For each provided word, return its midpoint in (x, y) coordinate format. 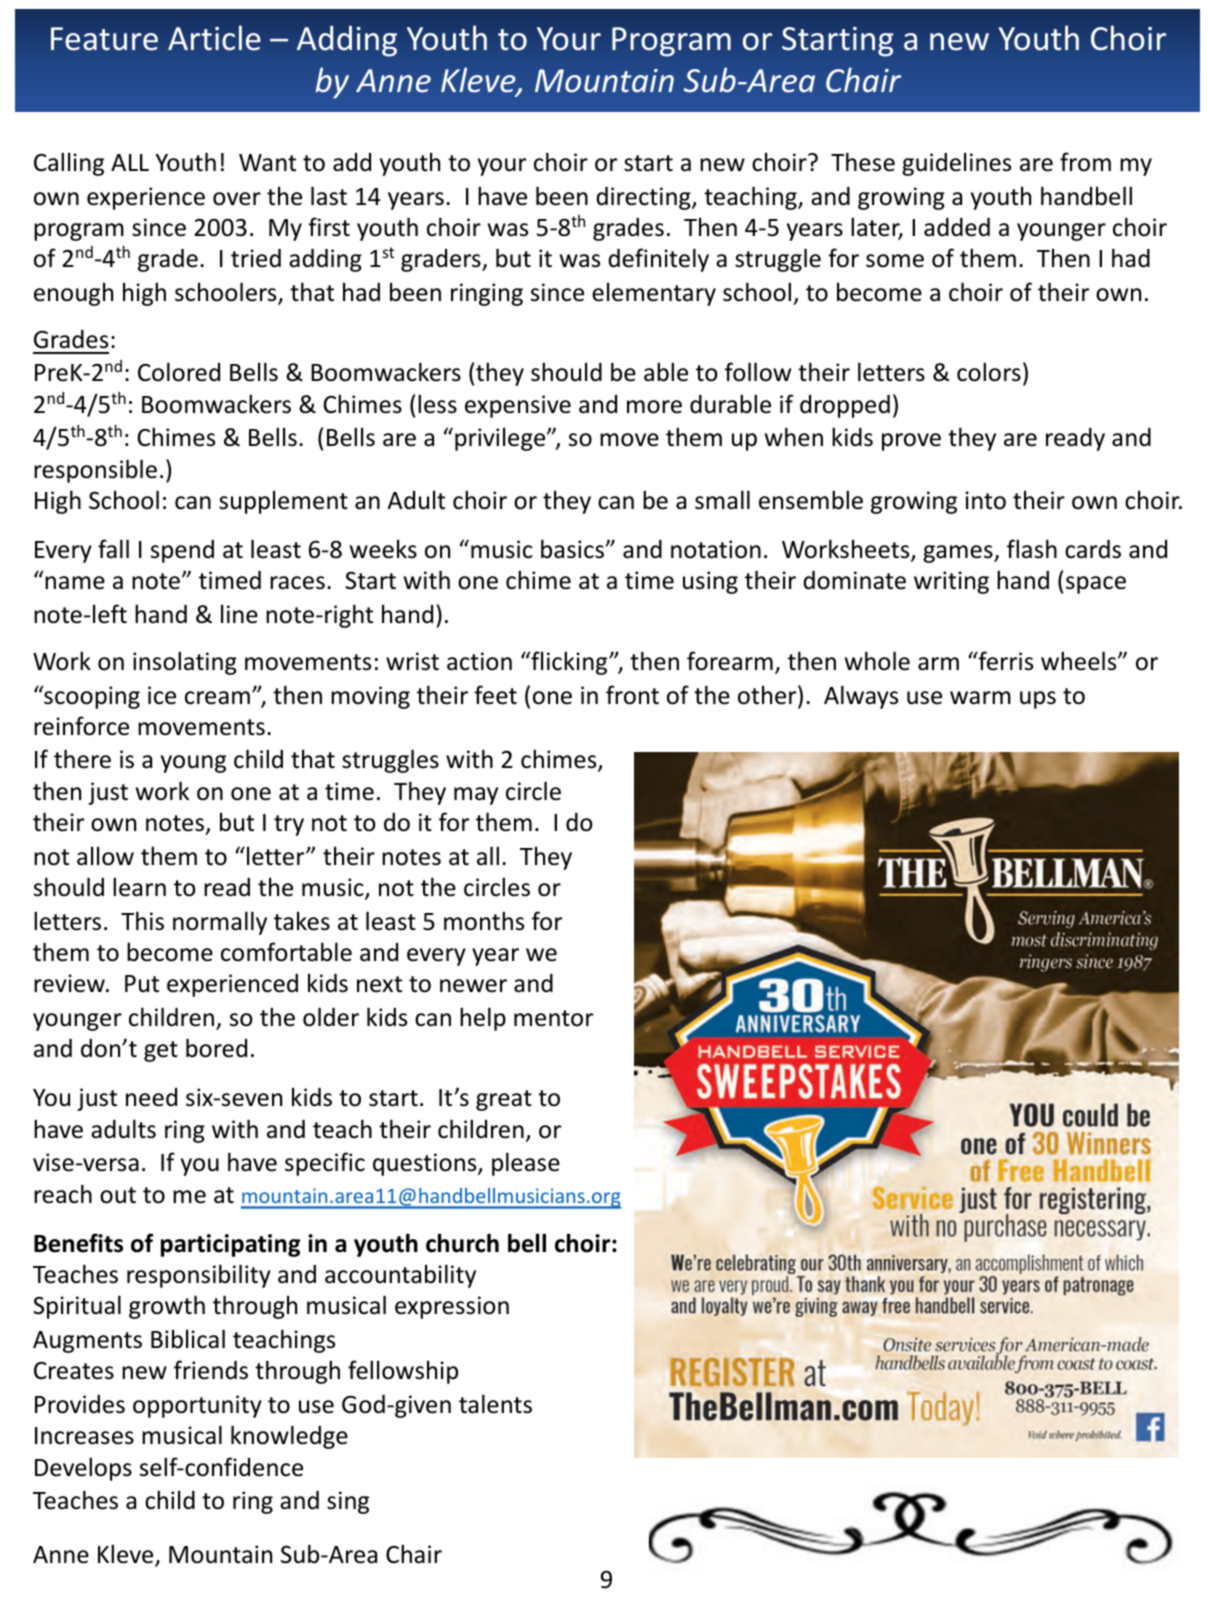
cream (217, 698)
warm (980, 698)
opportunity (197, 1406)
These (863, 162)
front (632, 695)
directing (644, 198)
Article (214, 38)
